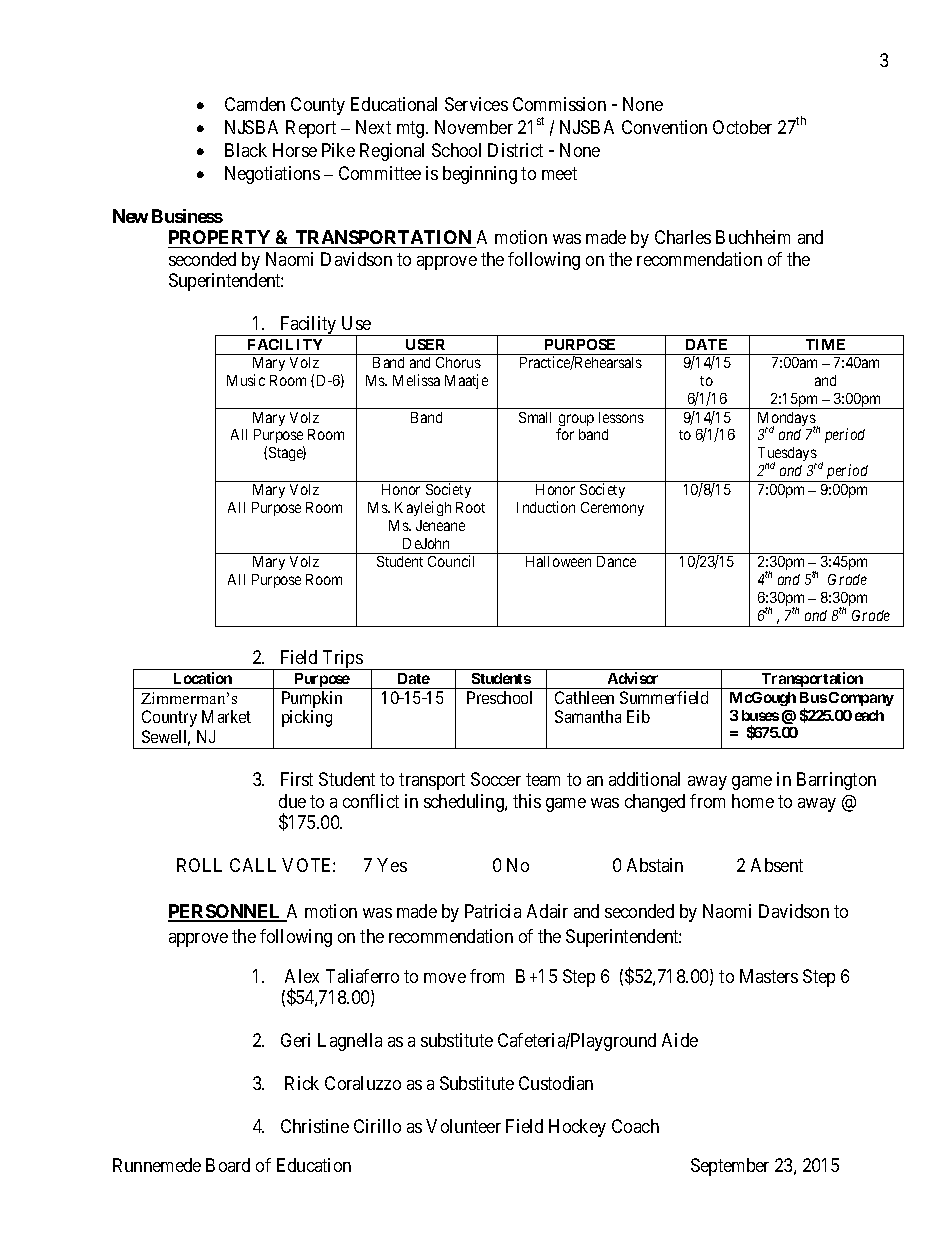 The image size is (952, 1233). Describe the element at coordinates (742, 127) in the image. I see `October` at that location.
